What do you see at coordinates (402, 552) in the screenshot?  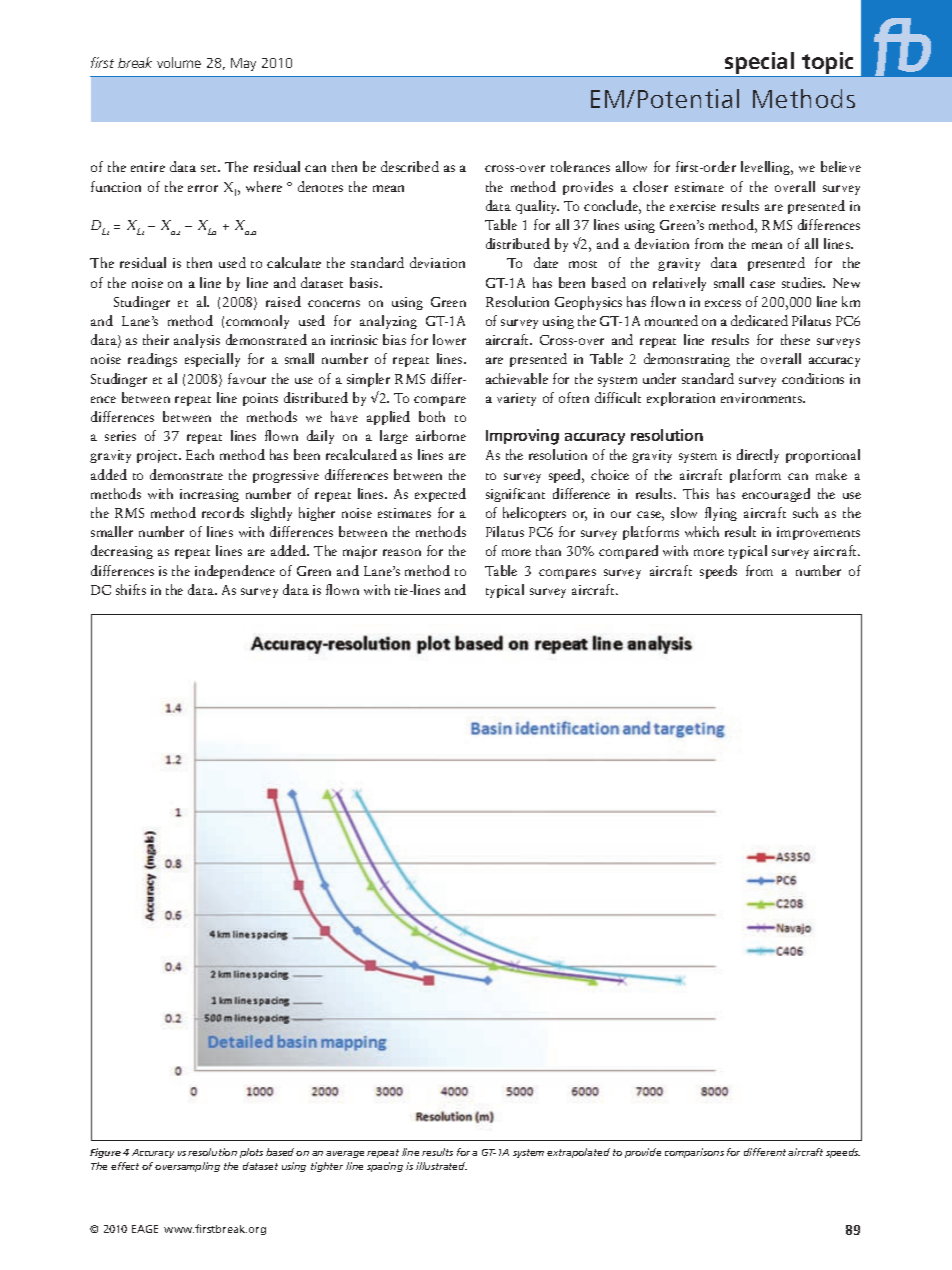 I see `reason` at bounding box center [402, 552].
